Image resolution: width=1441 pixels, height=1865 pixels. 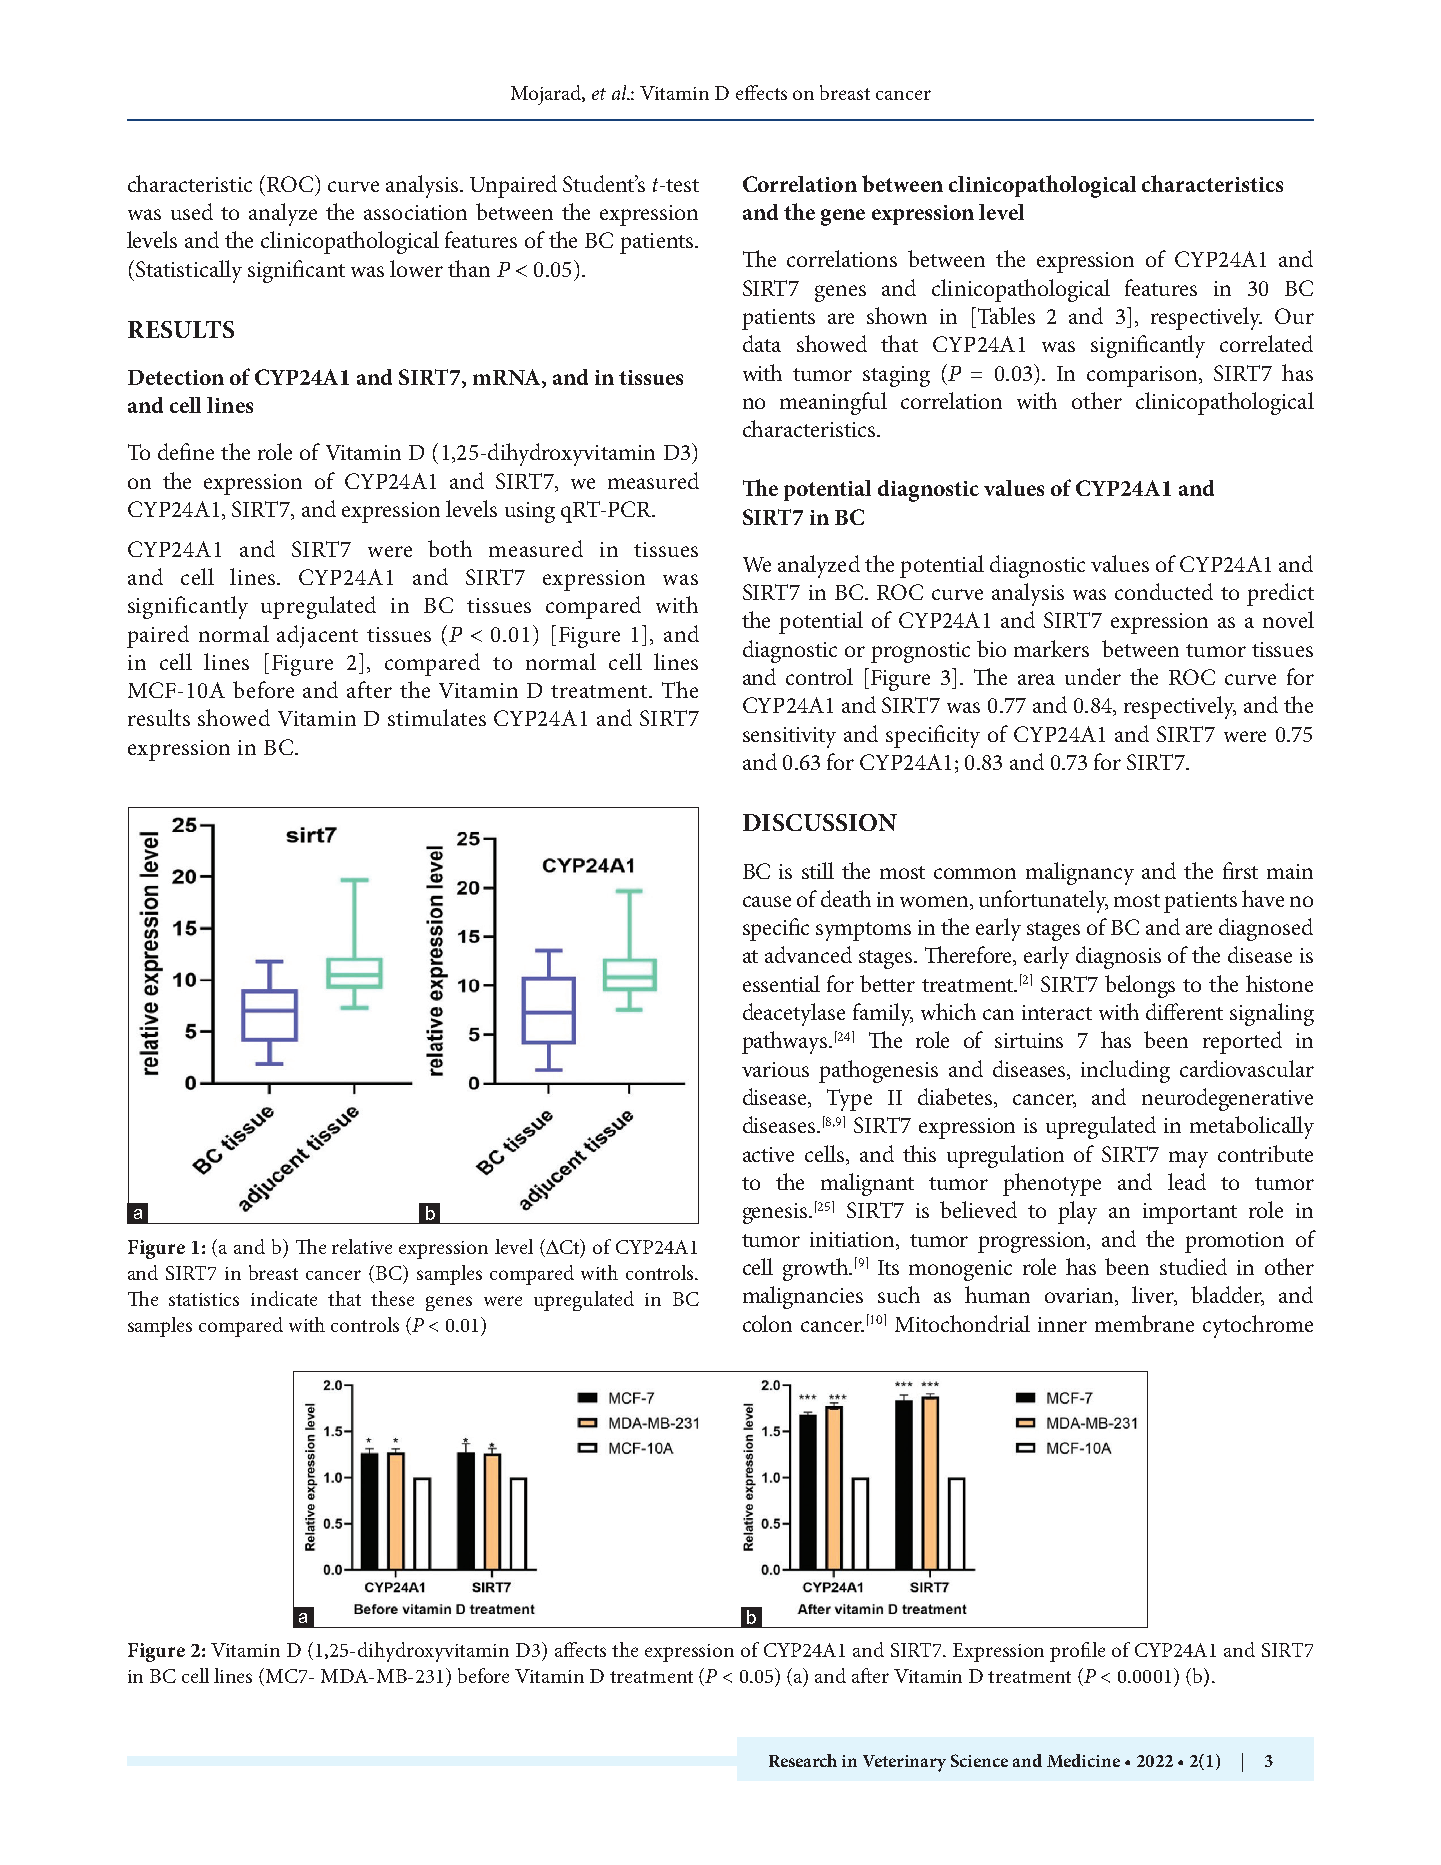 What do you see at coordinates (415, 212) in the screenshot?
I see `association` at bounding box center [415, 212].
